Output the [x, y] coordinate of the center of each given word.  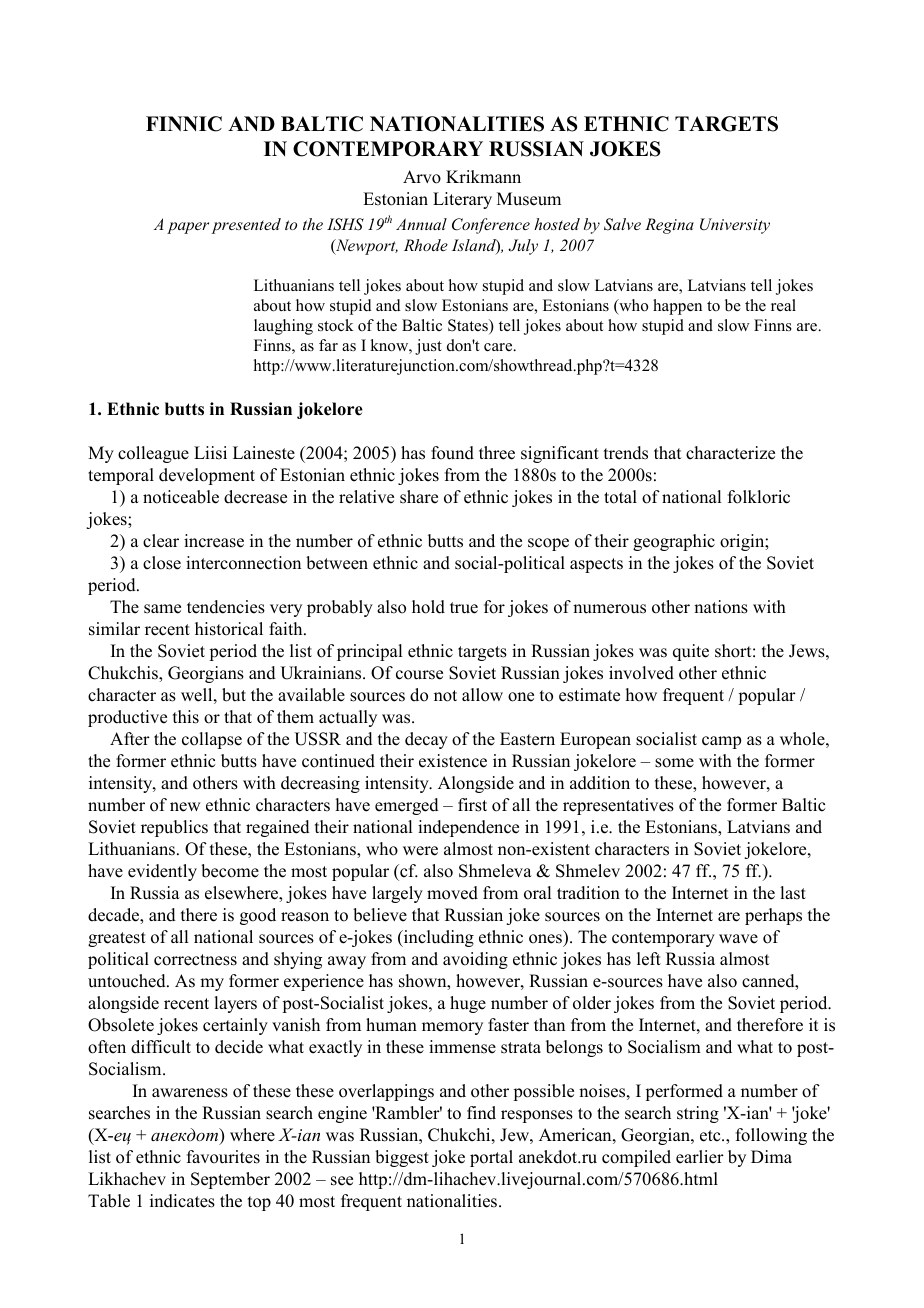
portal [491, 1158]
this [186, 717]
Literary [462, 200]
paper [188, 228]
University [735, 226]
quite [691, 652]
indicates [182, 1201]
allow [482, 695]
